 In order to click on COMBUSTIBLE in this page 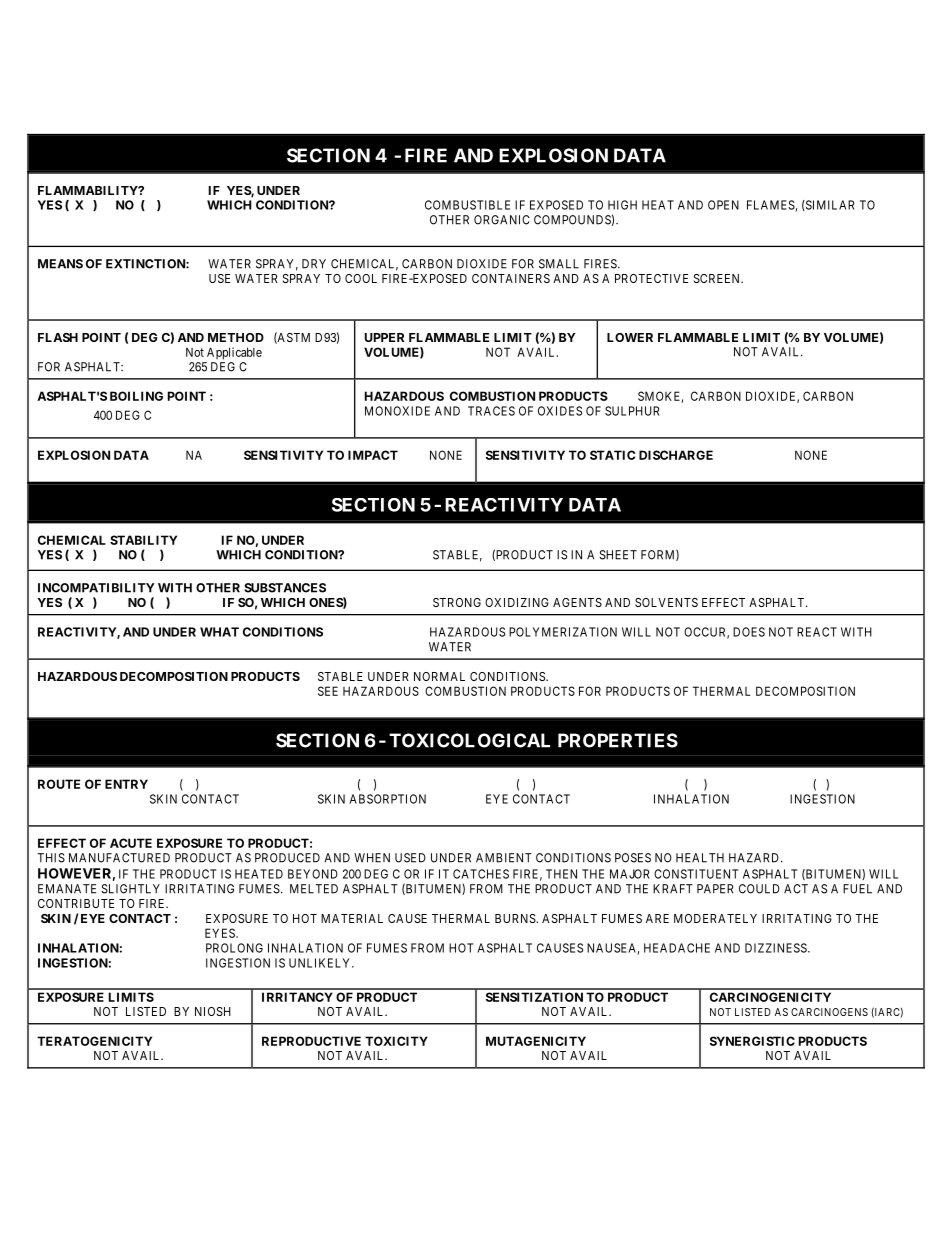, I will do `click(467, 205)`.
